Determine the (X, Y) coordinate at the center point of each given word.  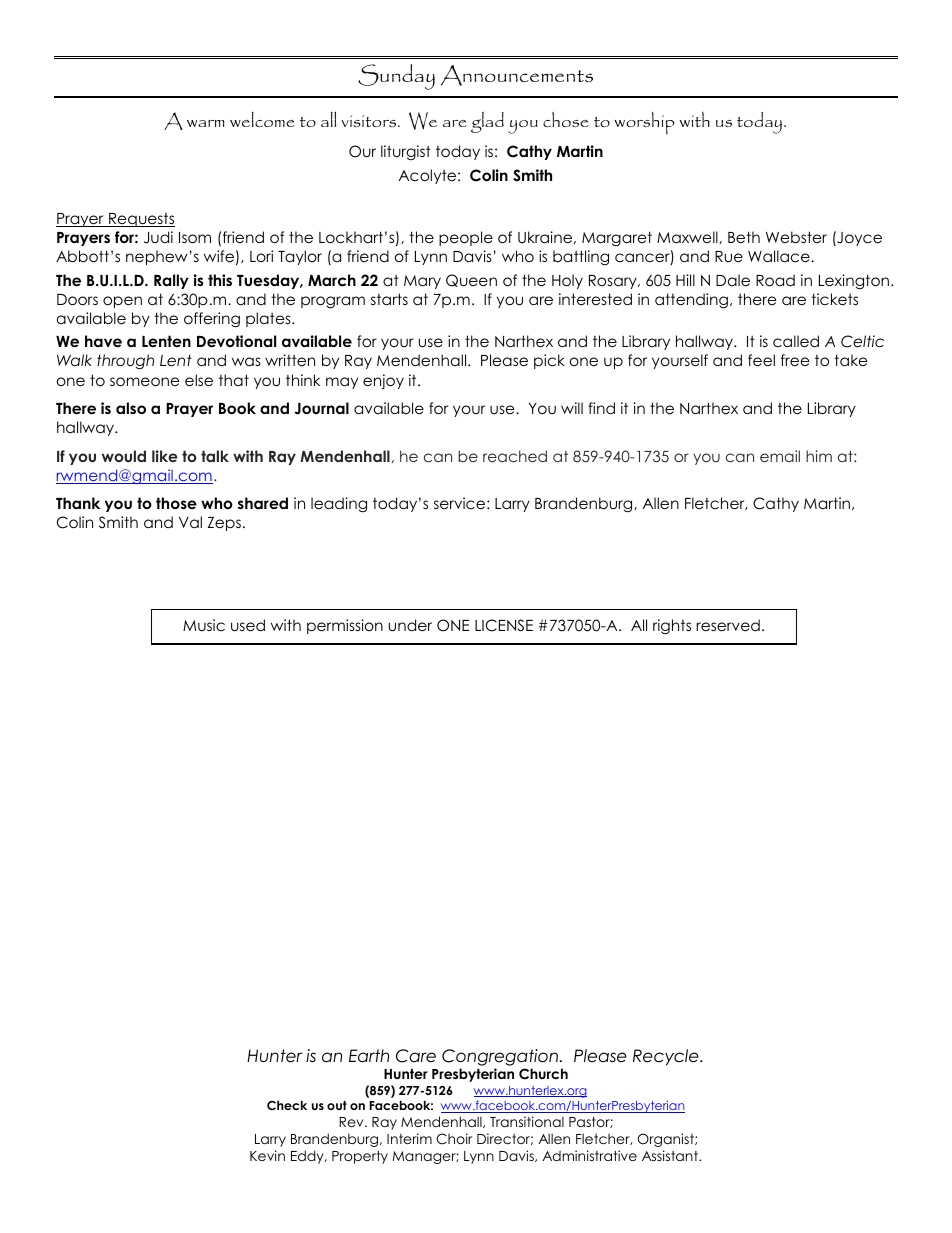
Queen (471, 280)
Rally (171, 281)
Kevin (267, 1155)
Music (204, 625)
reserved (728, 625)
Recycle (667, 1057)
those (176, 503)
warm (206, 123)
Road (775, 280)
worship (645, 123)
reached (515, 456)
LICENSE (504, 625)
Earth (369, 1056)
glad (487, 122)
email (780, 456)
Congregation (500, 1057)
